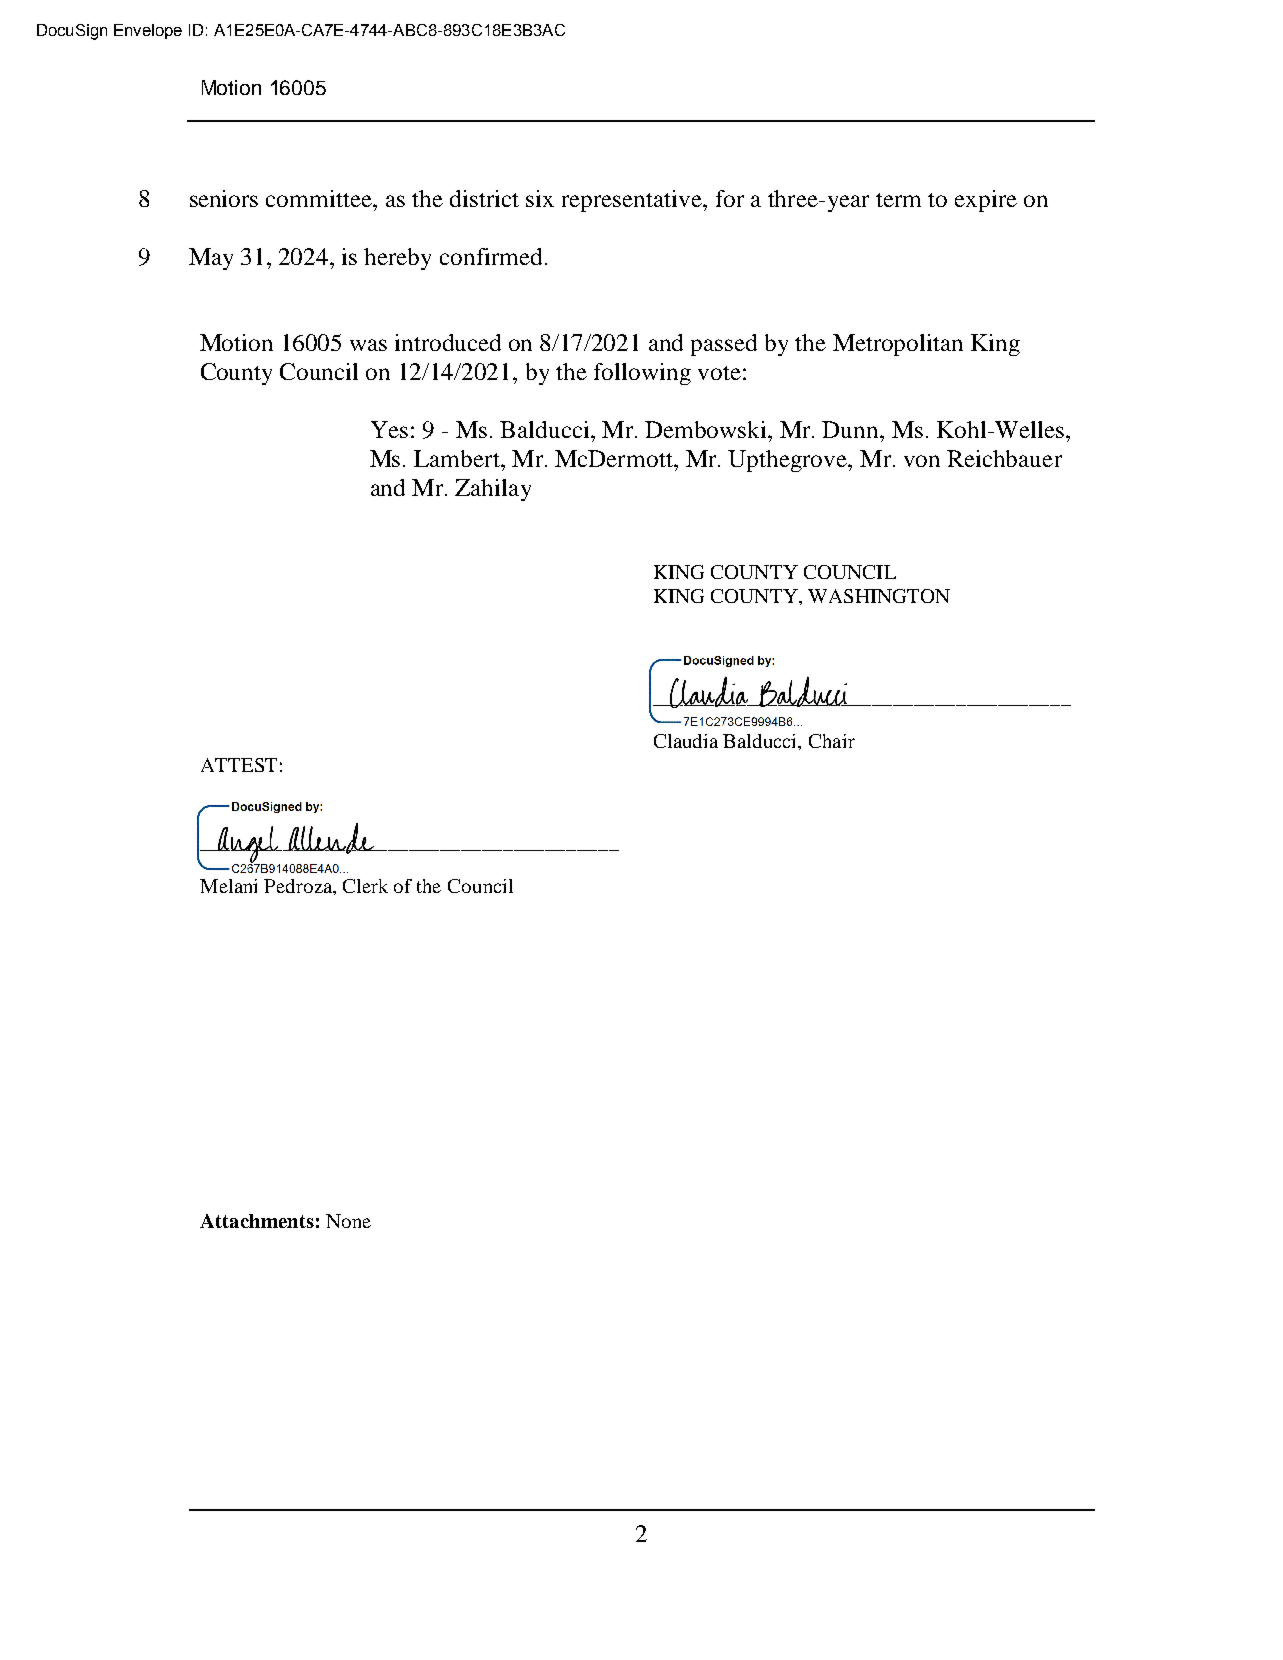 This image has width=1283, height=1660. Describe the element at coordinates (389, 429) in the image. I see `Yes` at that location.
